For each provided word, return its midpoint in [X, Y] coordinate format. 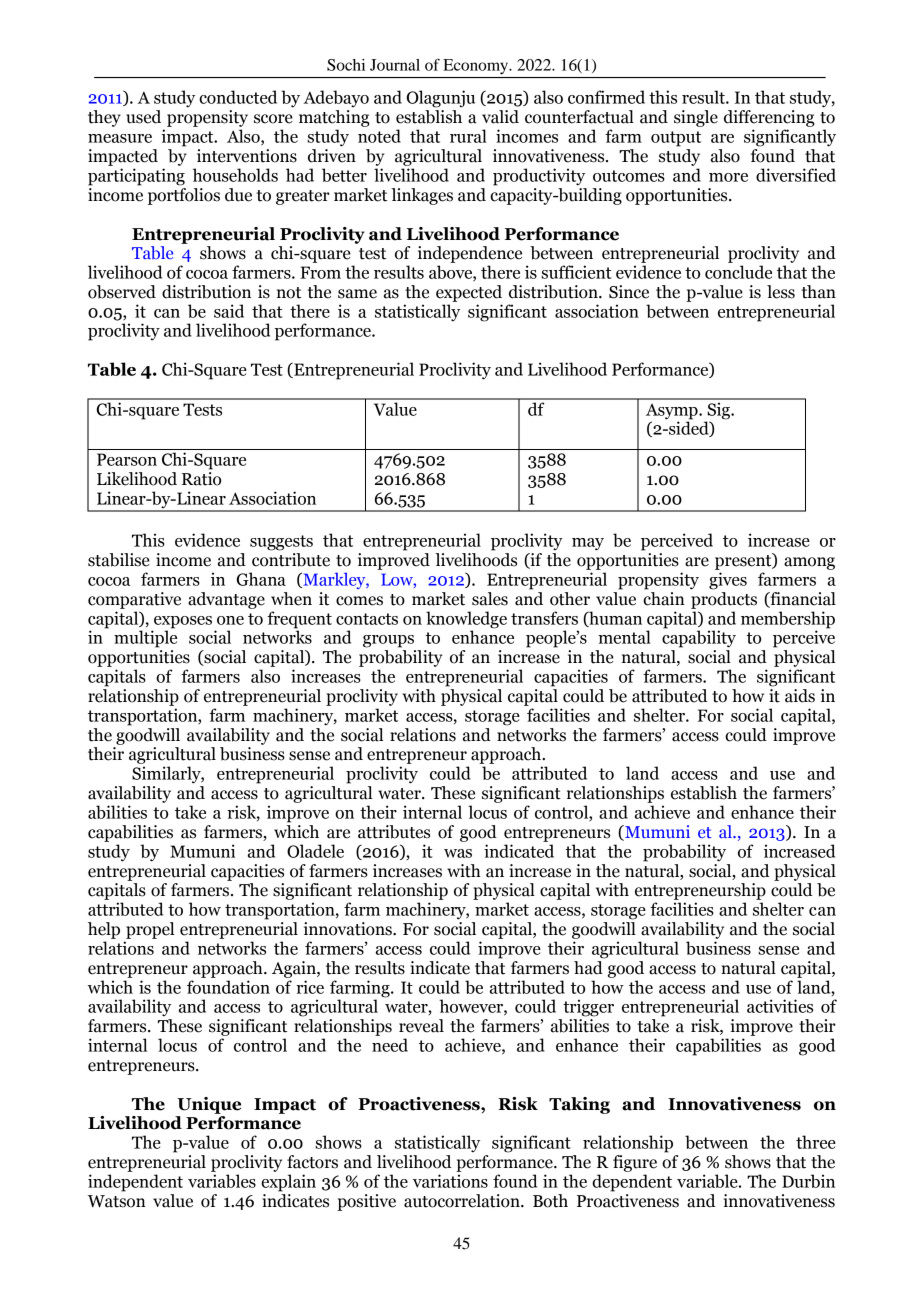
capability [699, 638]
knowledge [466, 620]
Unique [209, 1105]
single [696, 118]
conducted [238, 97]
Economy [477, 66]
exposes [183, 622]
